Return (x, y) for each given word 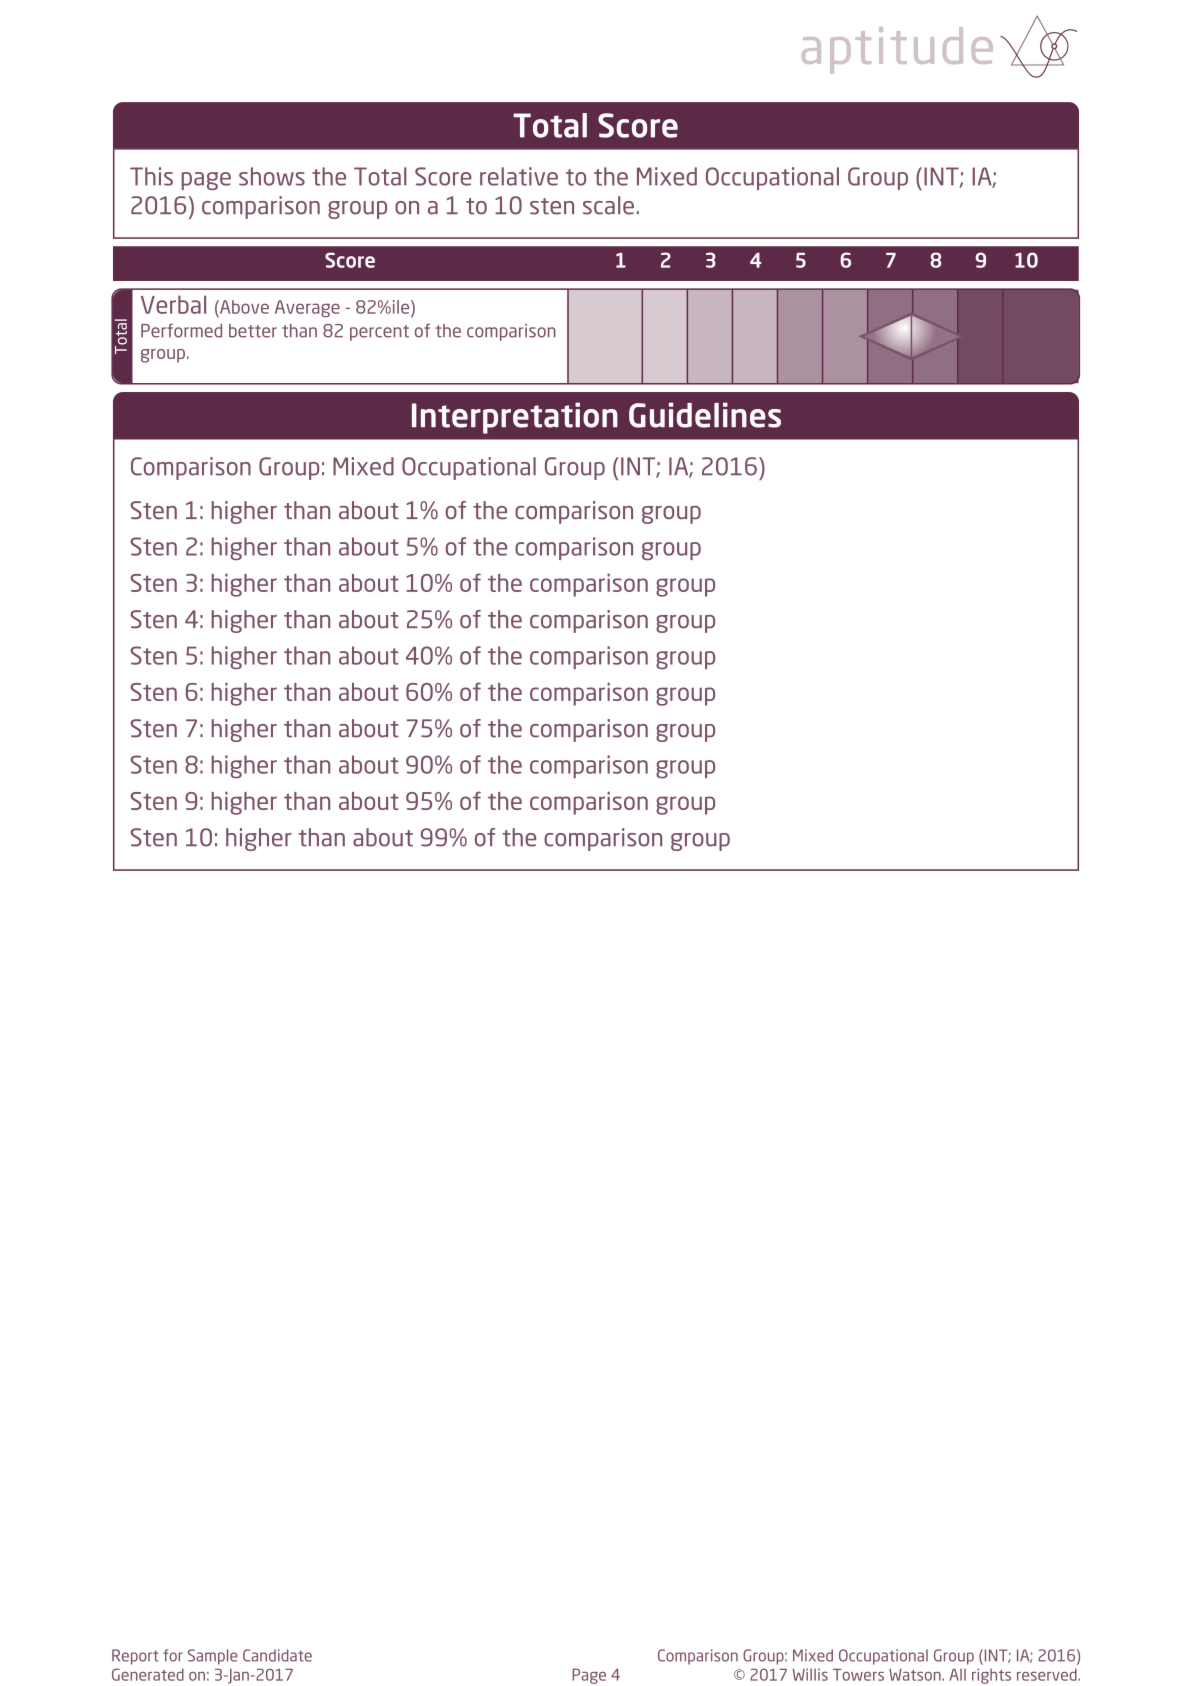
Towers (858, 1675)
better (253, 331)
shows (272, 176)
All (958, 1674)
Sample (213, 1657)
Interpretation (515, 418)
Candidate (277, 1655)
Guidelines (705, 415)
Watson (916, 1675)
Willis (810, 1674)
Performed (181, 330)
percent (379, 333)
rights (991, 1676)
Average (307, 308)
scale (608, 205)
